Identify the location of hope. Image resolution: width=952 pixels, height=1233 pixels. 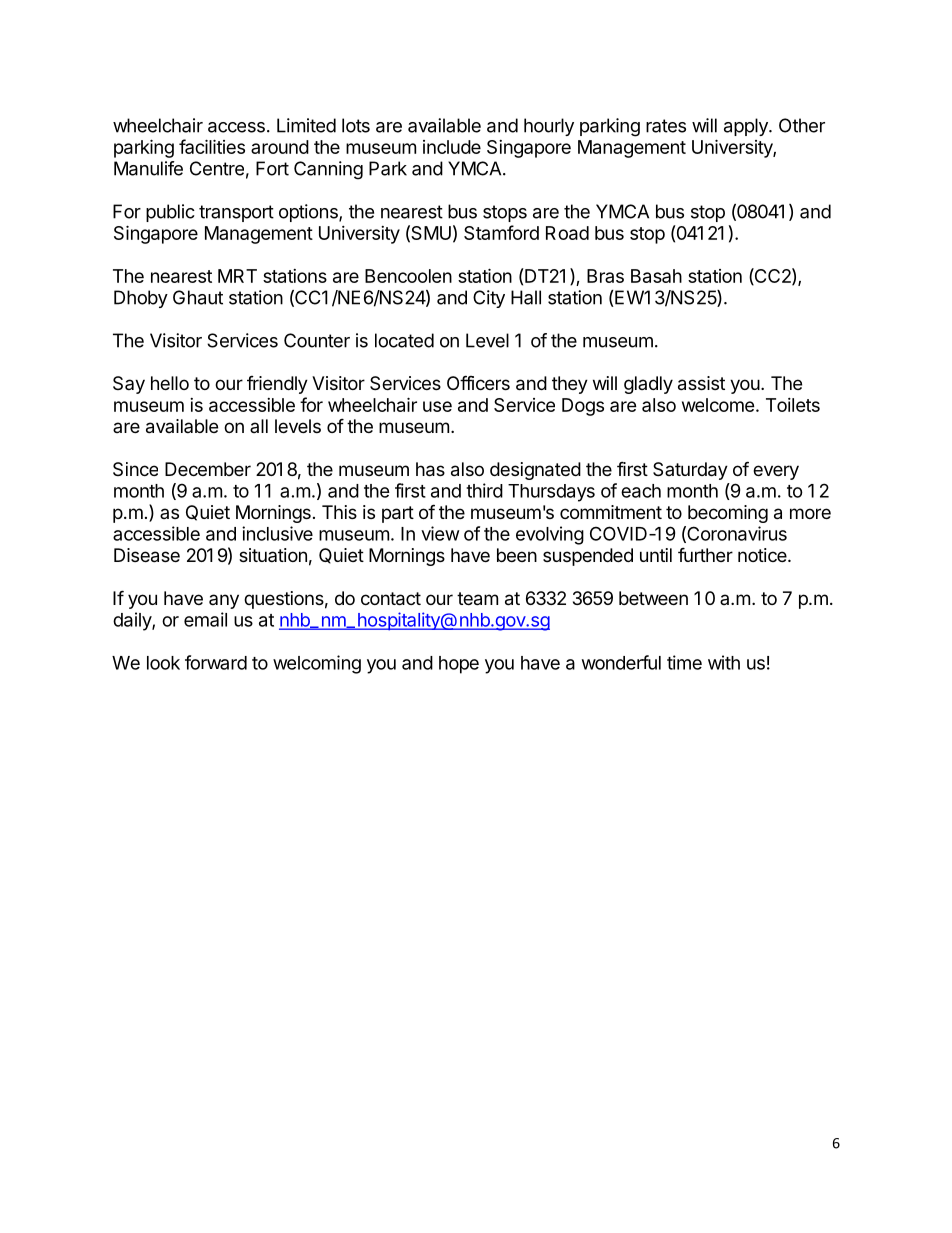
(459, 665).
